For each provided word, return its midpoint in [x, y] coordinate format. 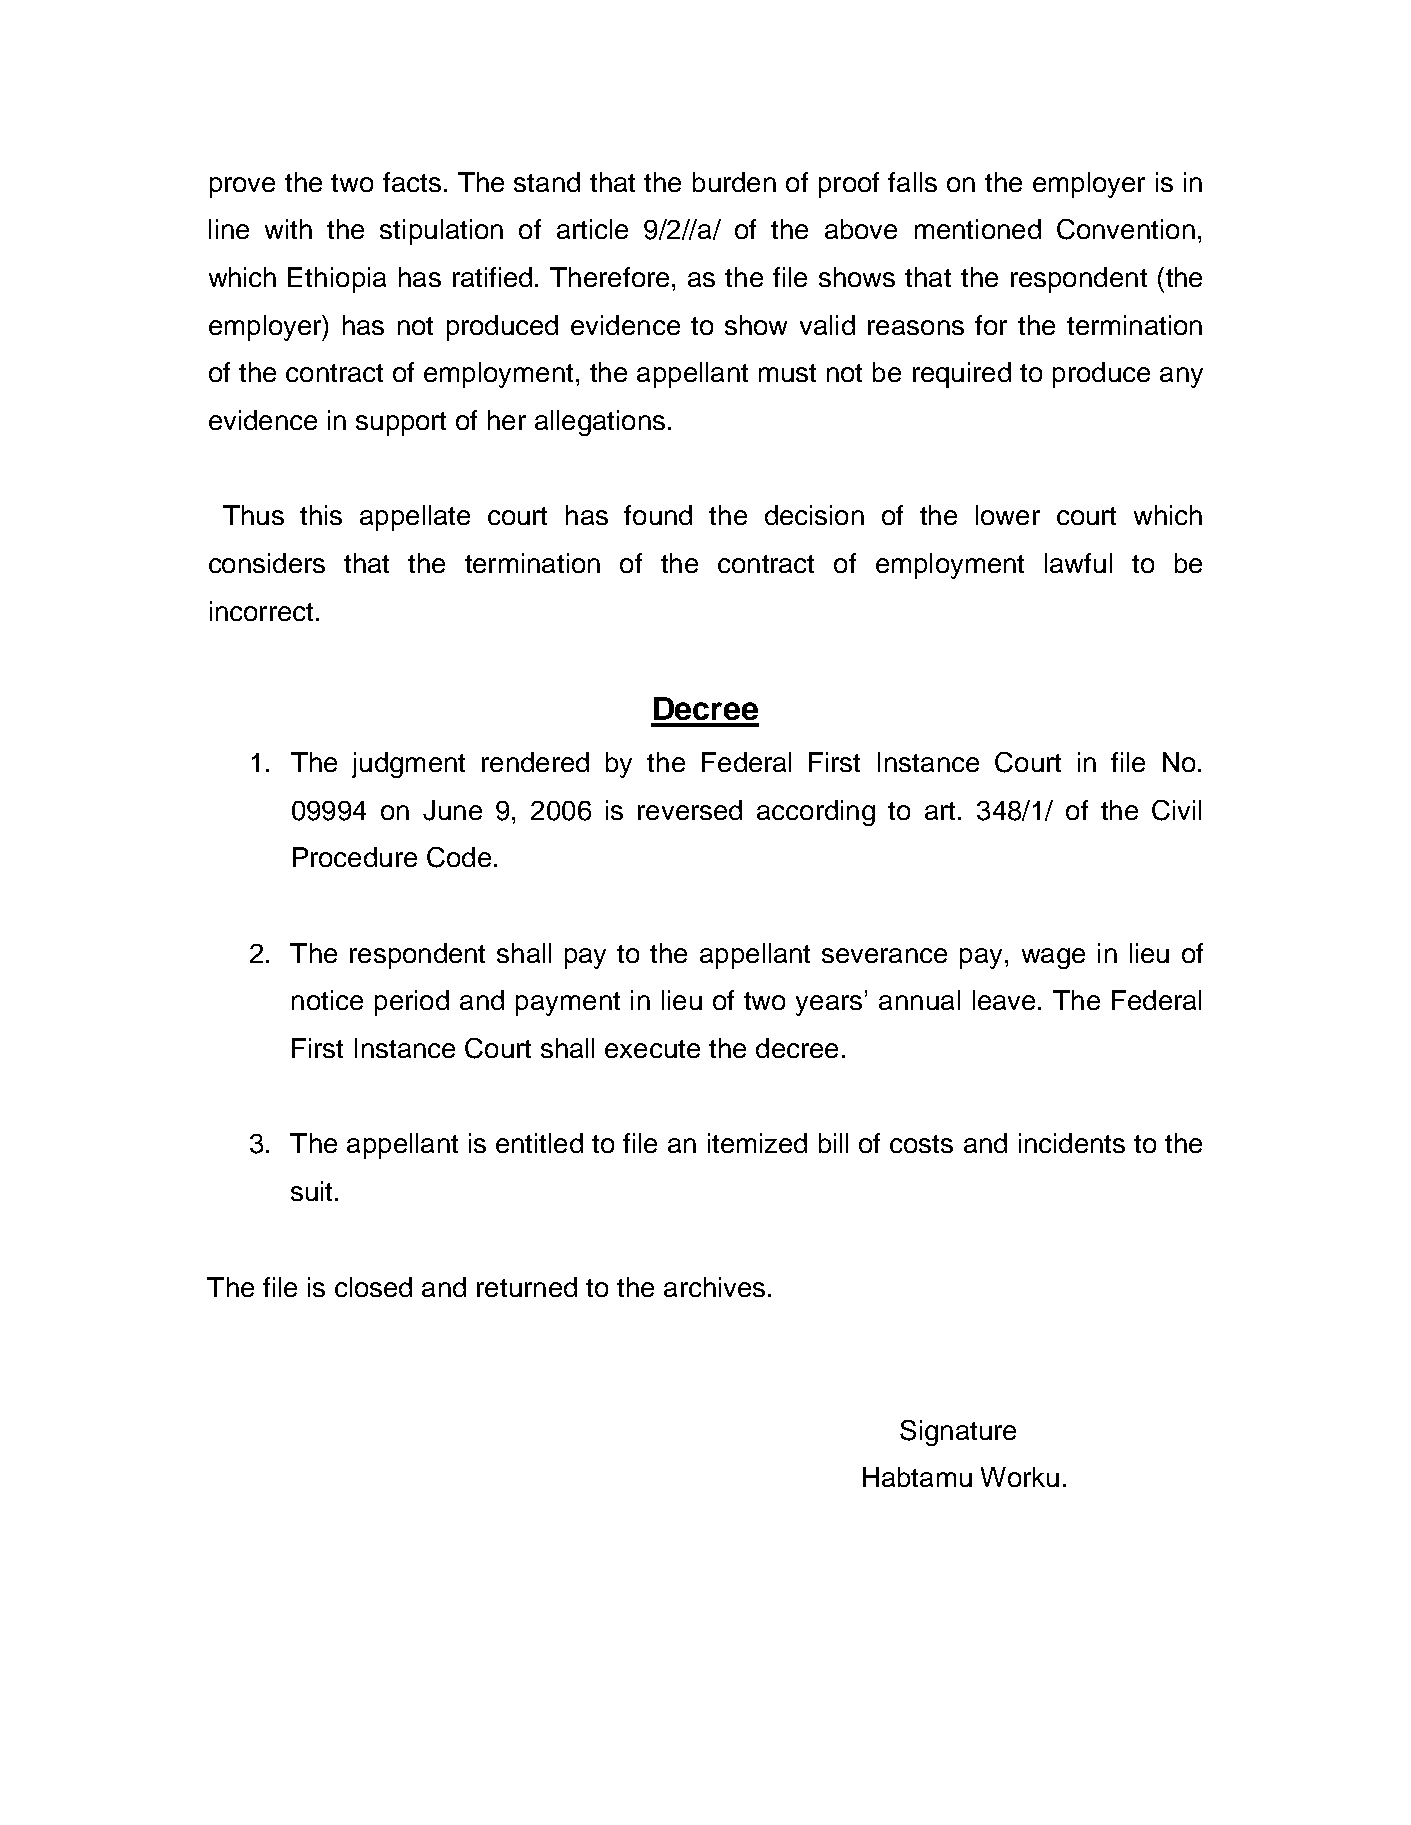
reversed [690, 810]
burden [734, 182]
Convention [1126, 229]
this [321, 515]
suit [311, 1191]
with [288, 229]
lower [1008, 515]
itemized [757, 1143]
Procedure [355, 857]
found [658, 515]
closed [373, 1287]
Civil [1176, 810]
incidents [1072, 1143]
